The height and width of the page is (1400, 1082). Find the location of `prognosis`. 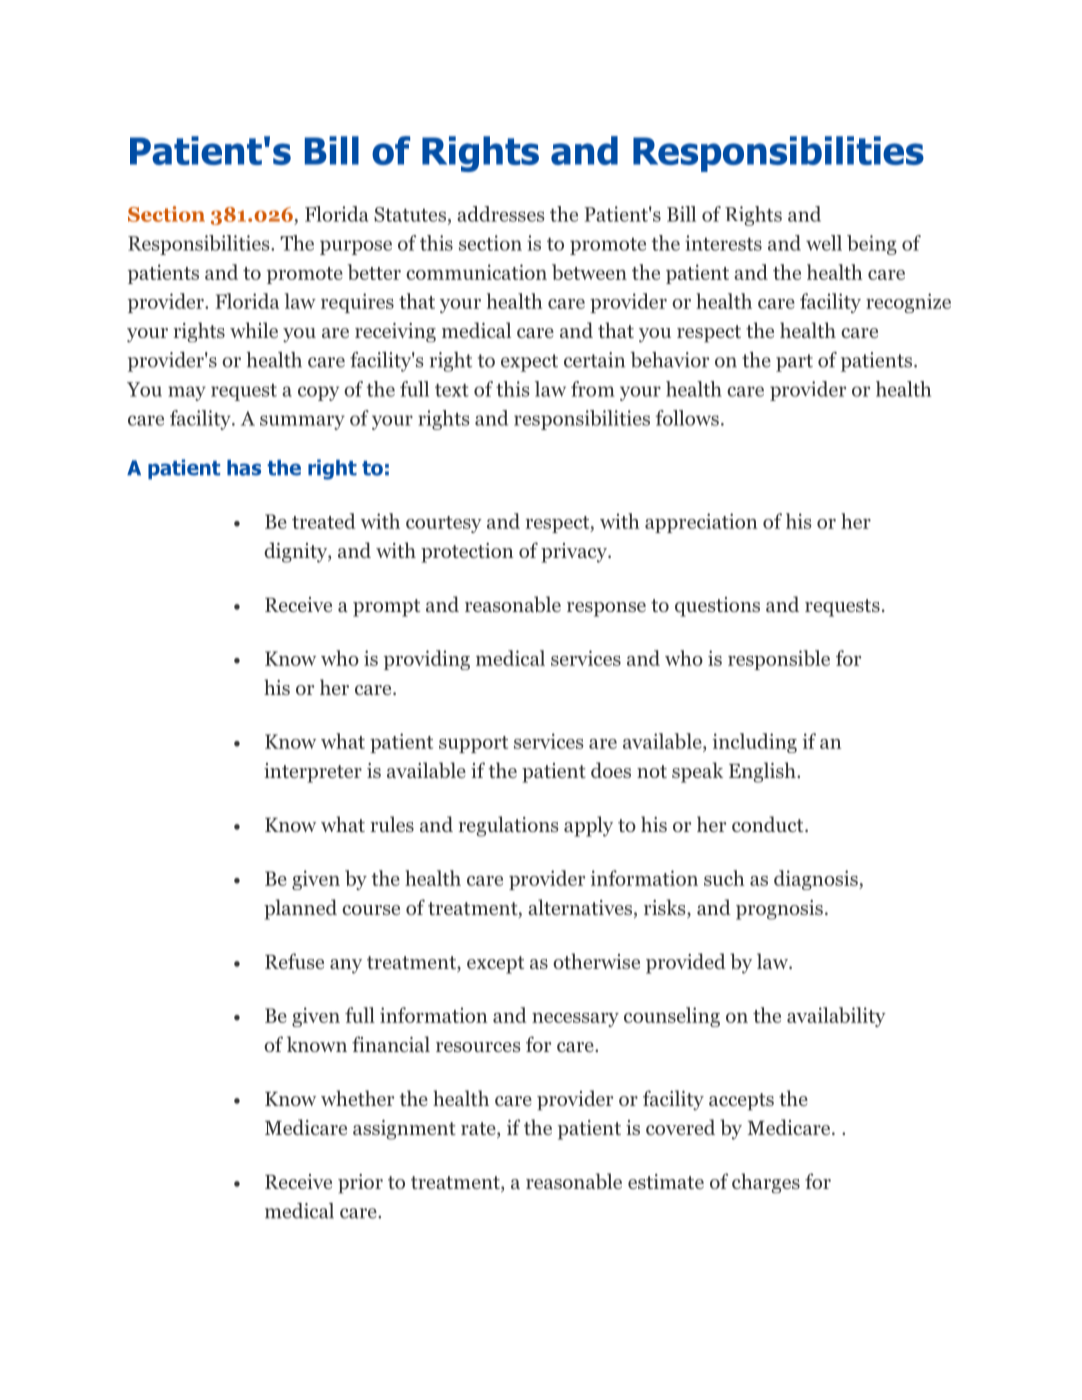

prognosis is located at coordinates (779, 910).
